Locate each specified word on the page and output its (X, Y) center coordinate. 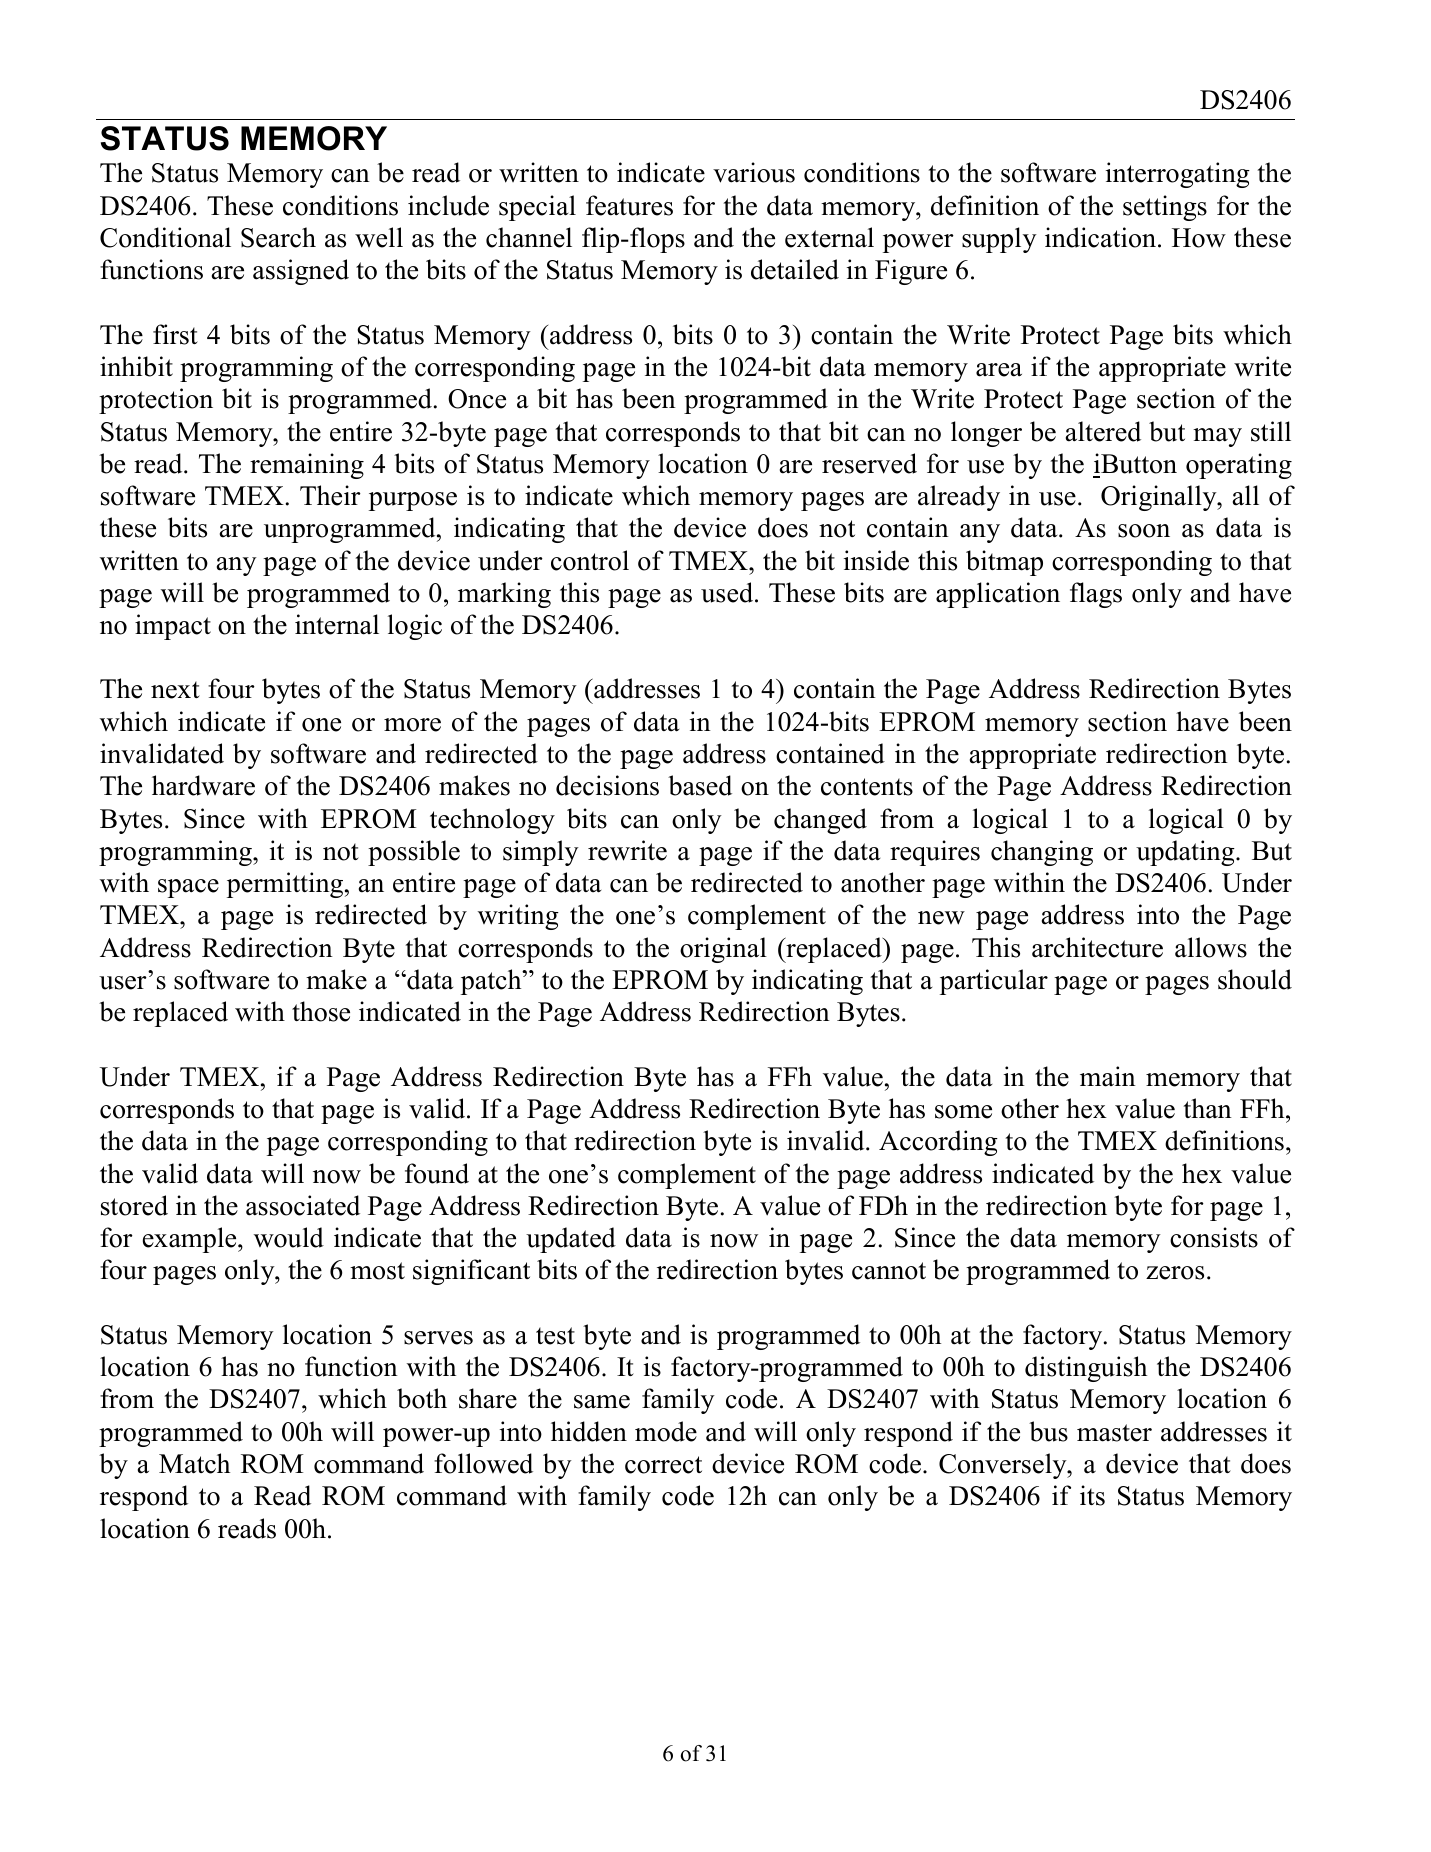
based (700, 785)
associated (303, 1205)
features (629, 205)
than (1208, 1108)
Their (330, 495)
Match (194, 1463)
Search (278, 237)
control (590, 560)
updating (1186, 853)
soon (1144, 531)
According (938, 1143)
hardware (203, 785)
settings (1165, 208)
